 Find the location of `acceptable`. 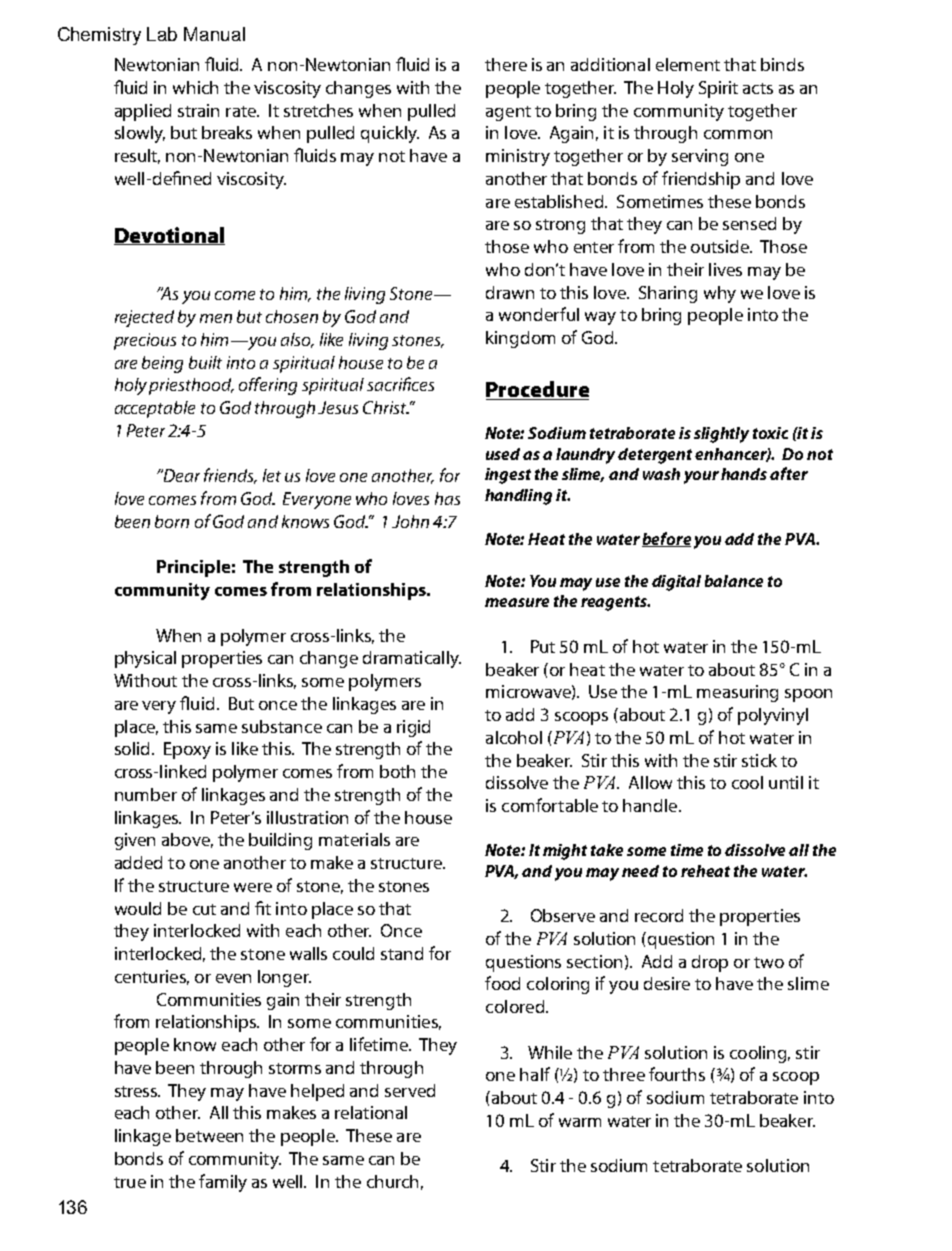

acceptable is located at coordinates (155, 409).
